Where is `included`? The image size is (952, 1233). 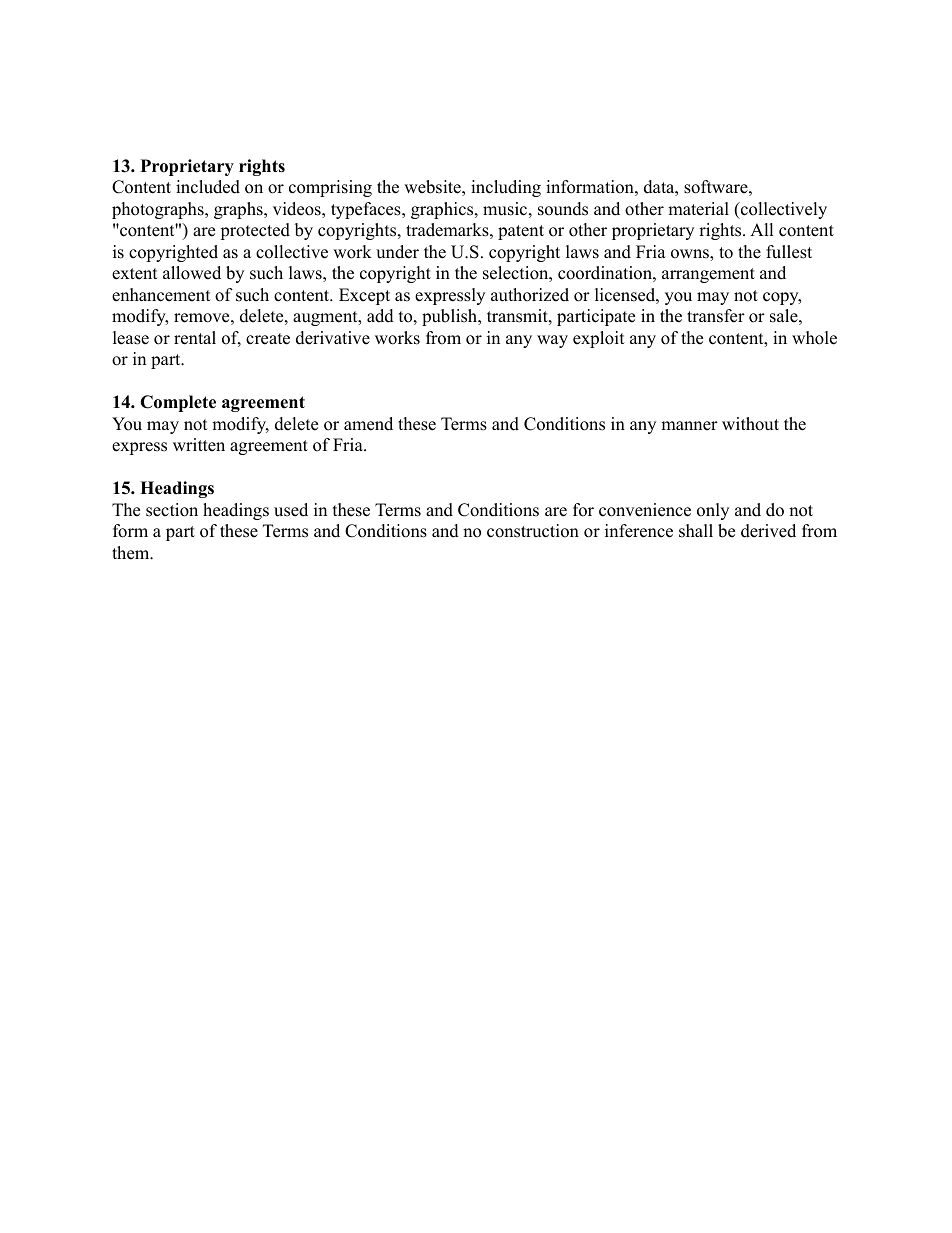
included is located at coordinates (208, 187).
